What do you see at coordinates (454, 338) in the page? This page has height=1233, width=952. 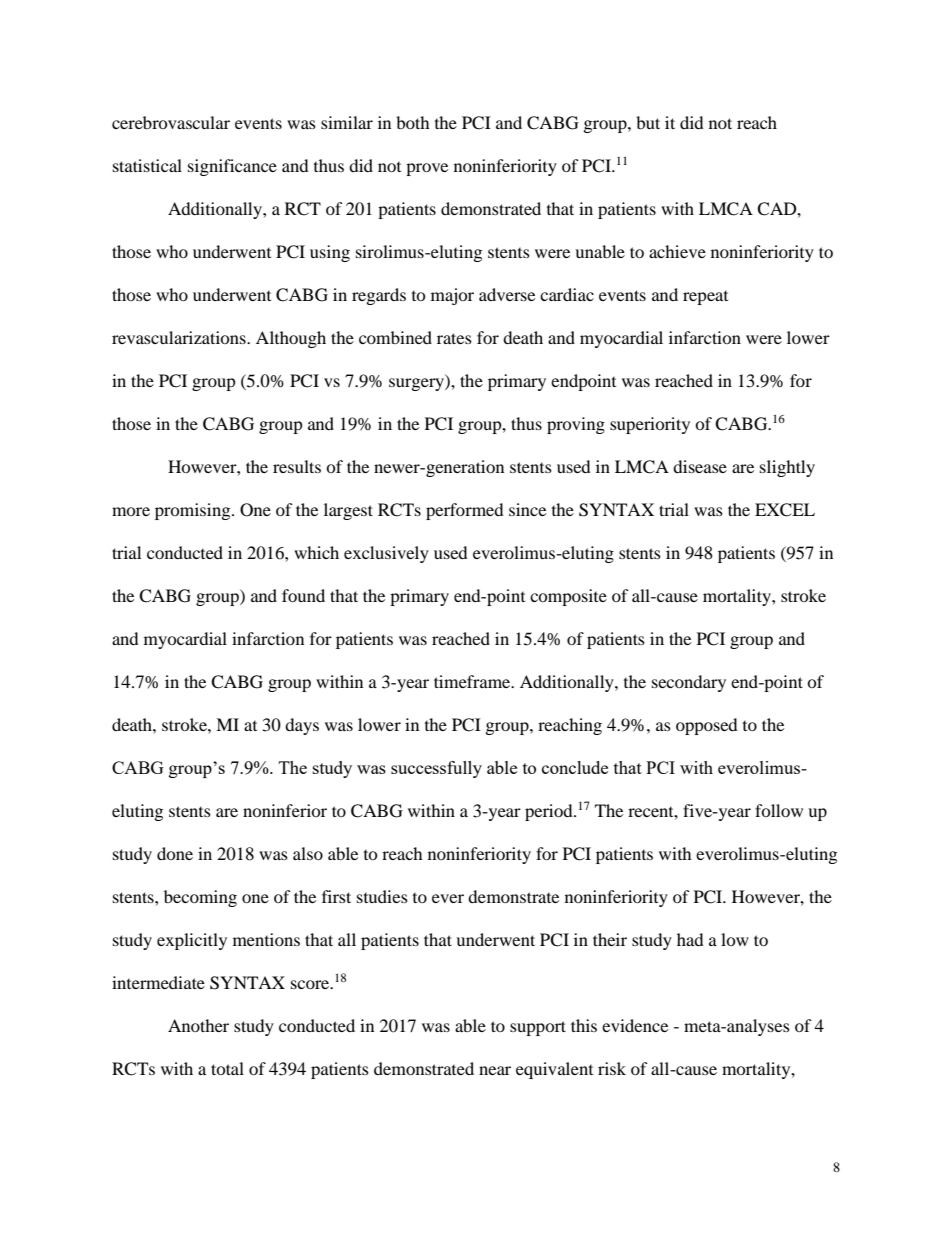 I see `rates` at bounding box center [454, 338].
